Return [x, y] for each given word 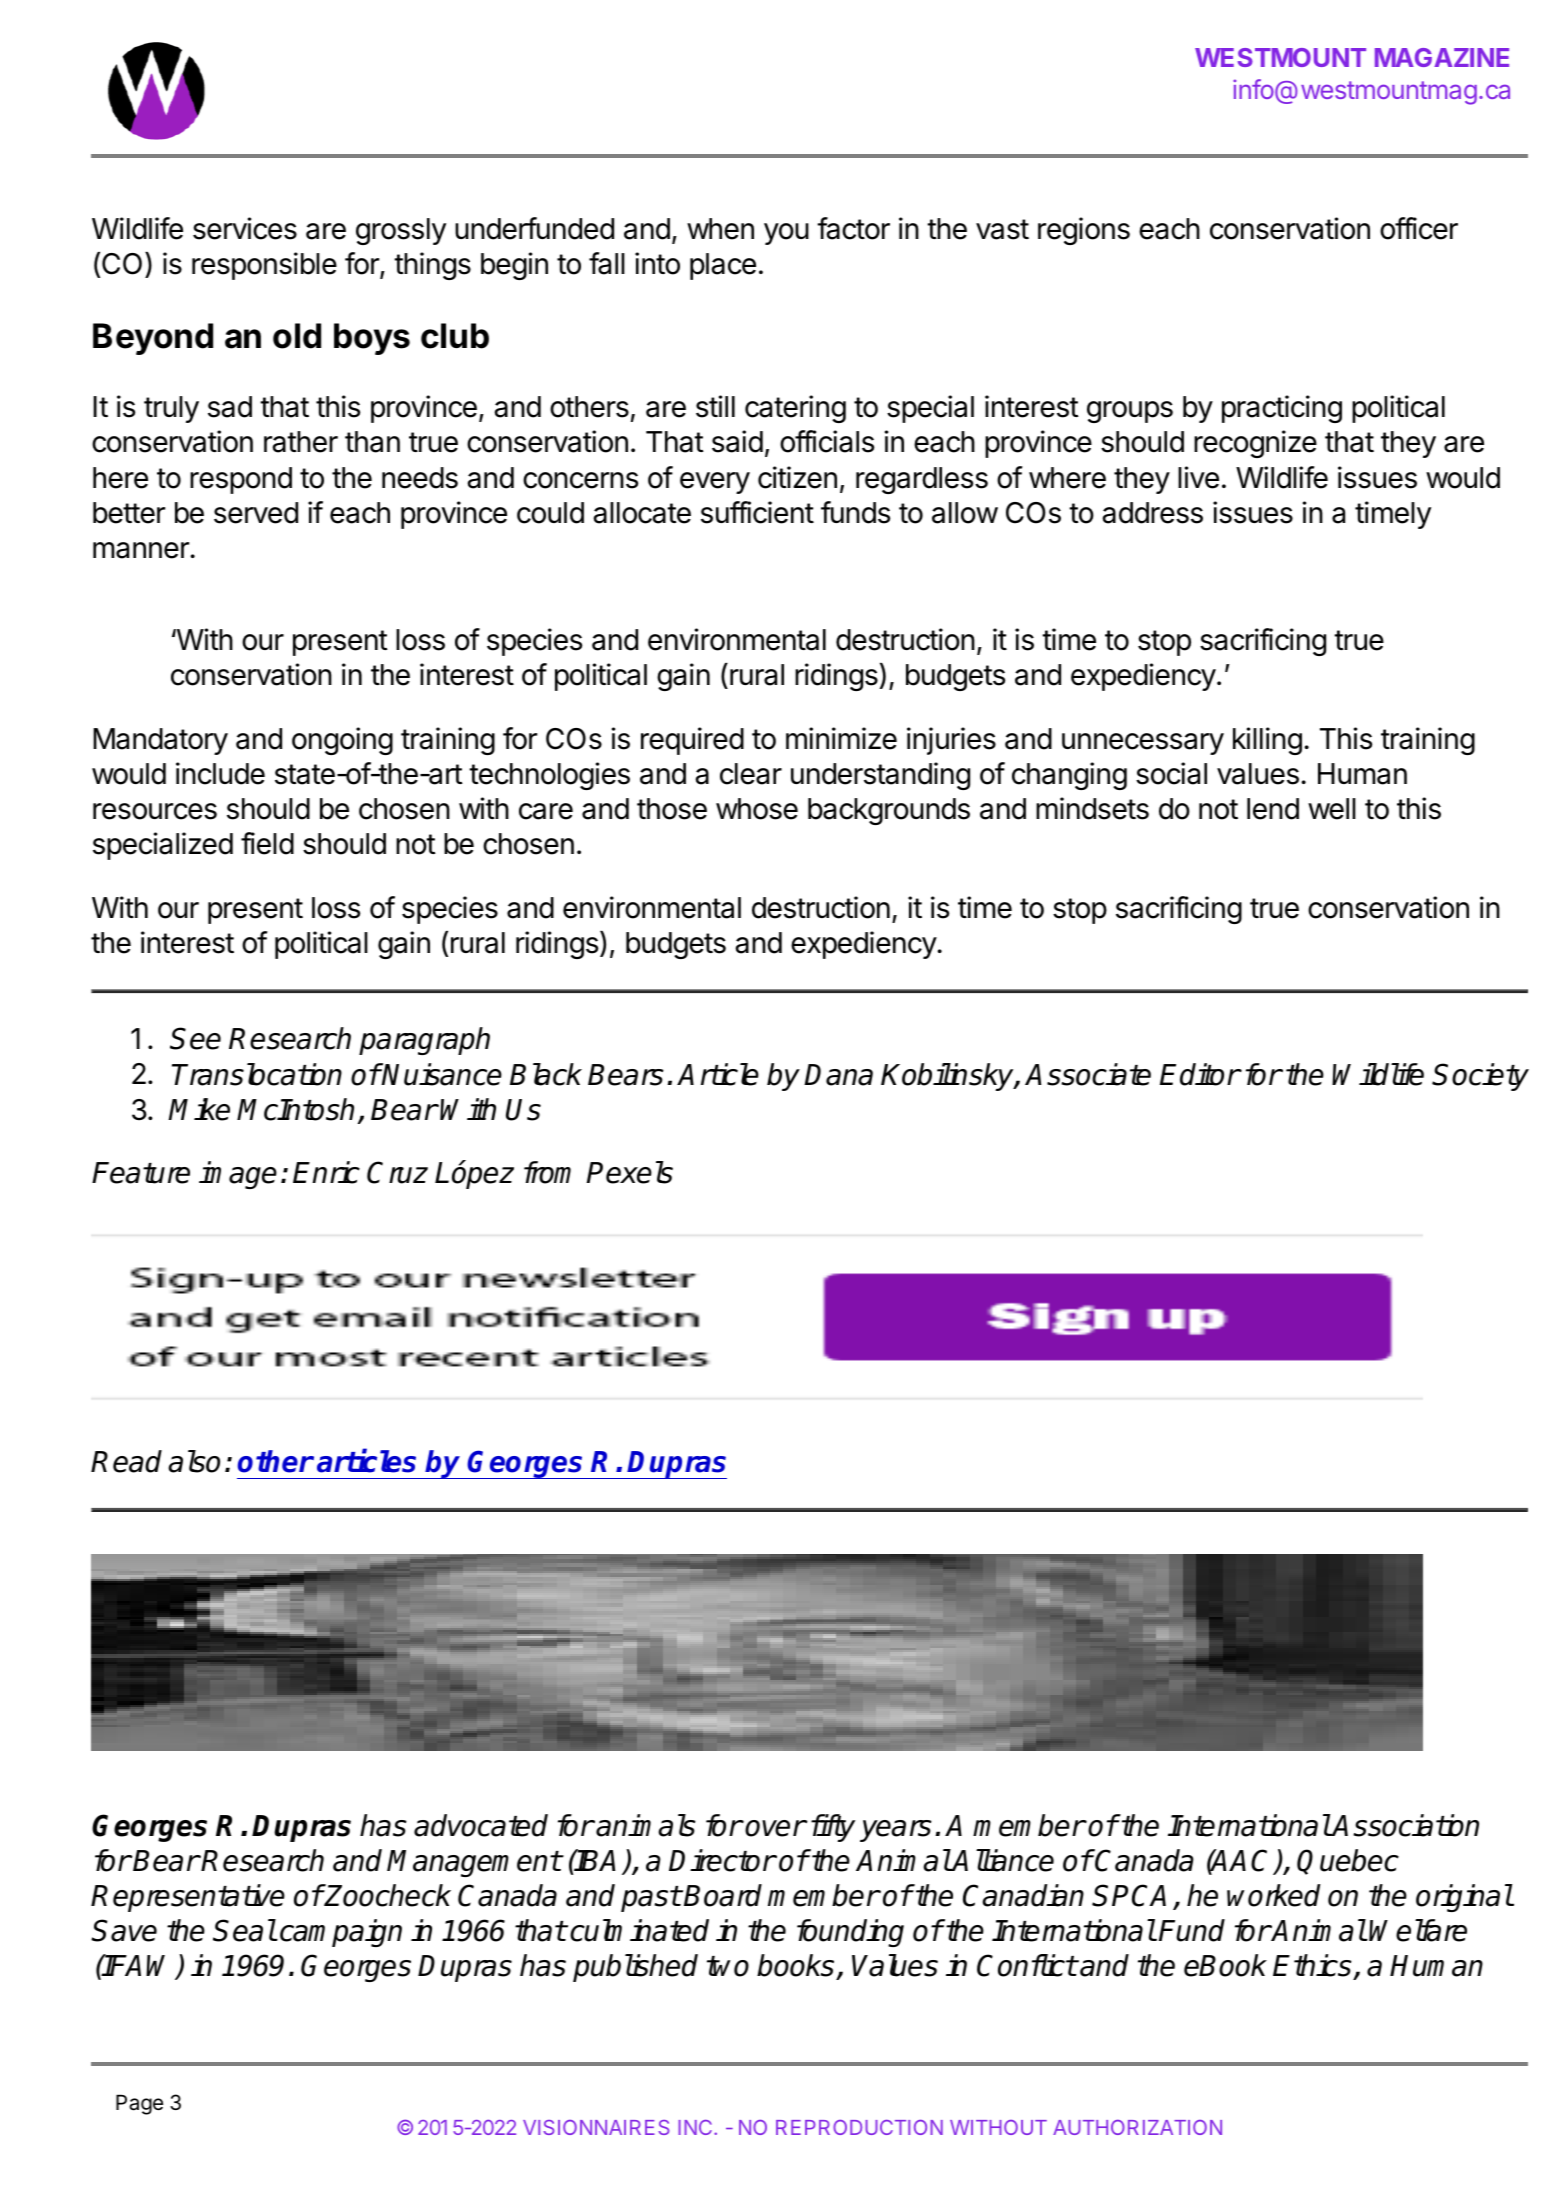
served [256, 513]
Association [1405, 1825]
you [786, 234]
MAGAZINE [1442, 57]
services [245, 228]
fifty [833, 1828]
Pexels [630, 1172]
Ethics [1312, 1965]
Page [139, 2104]
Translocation [257, 1074]
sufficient [757, 512]
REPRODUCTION [859, 2127]
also [194, 1461]
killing [1267, 741]
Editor [1200, 1074]
